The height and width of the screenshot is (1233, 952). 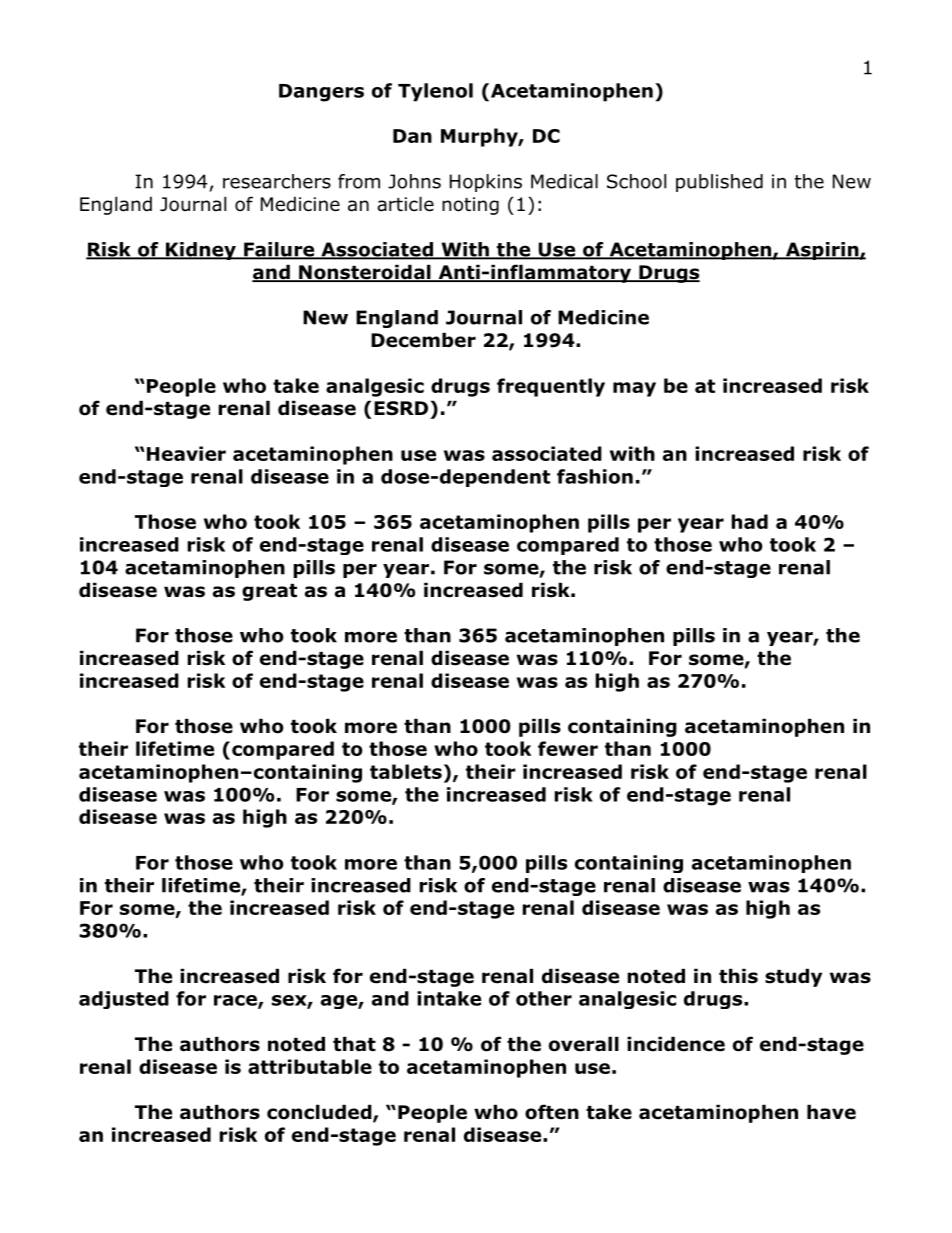 What do you see at coordinates (423, 340) in the screenshot?
I see `December` at bounding box center [423, 340].
